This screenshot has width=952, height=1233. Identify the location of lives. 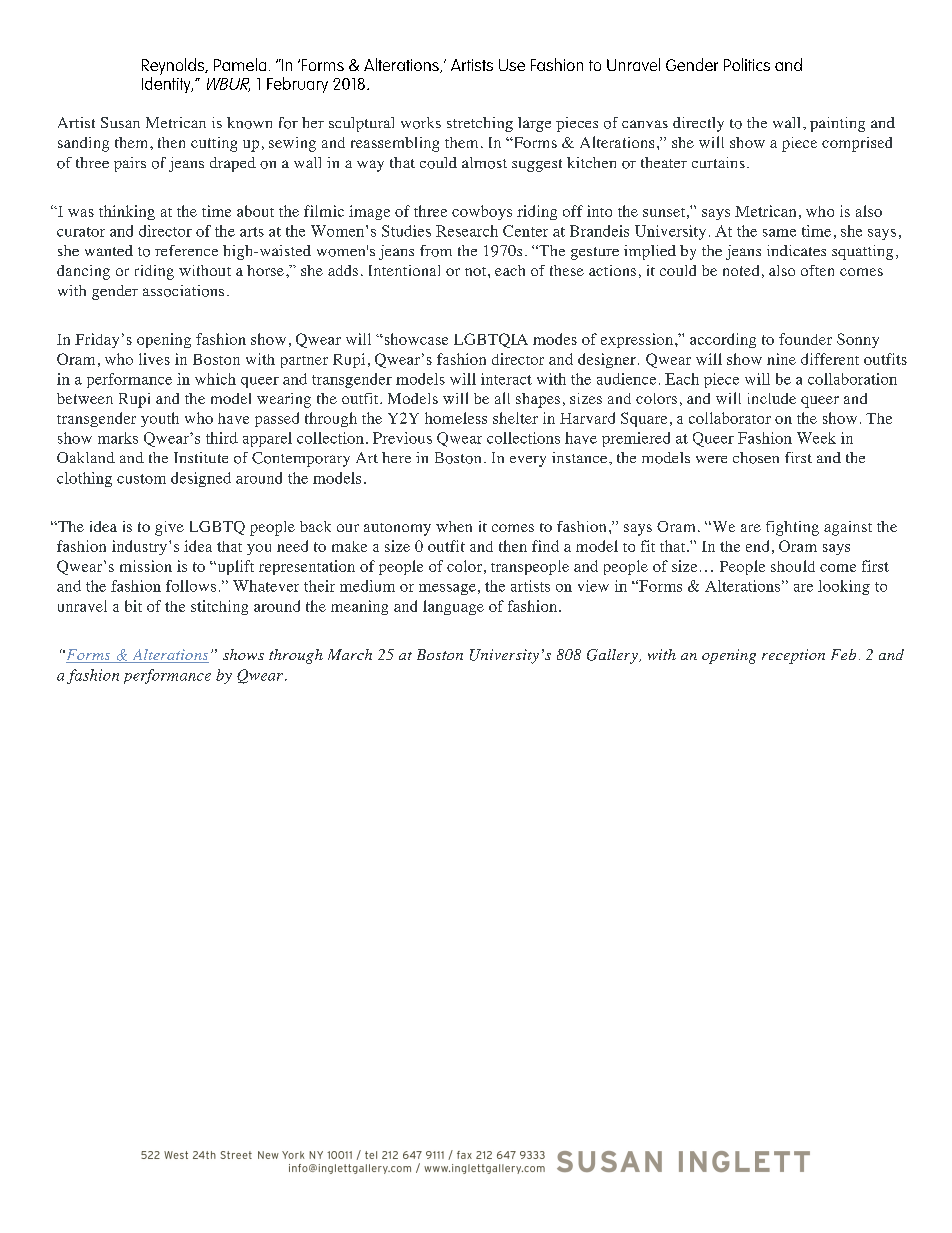
(154, 359).
